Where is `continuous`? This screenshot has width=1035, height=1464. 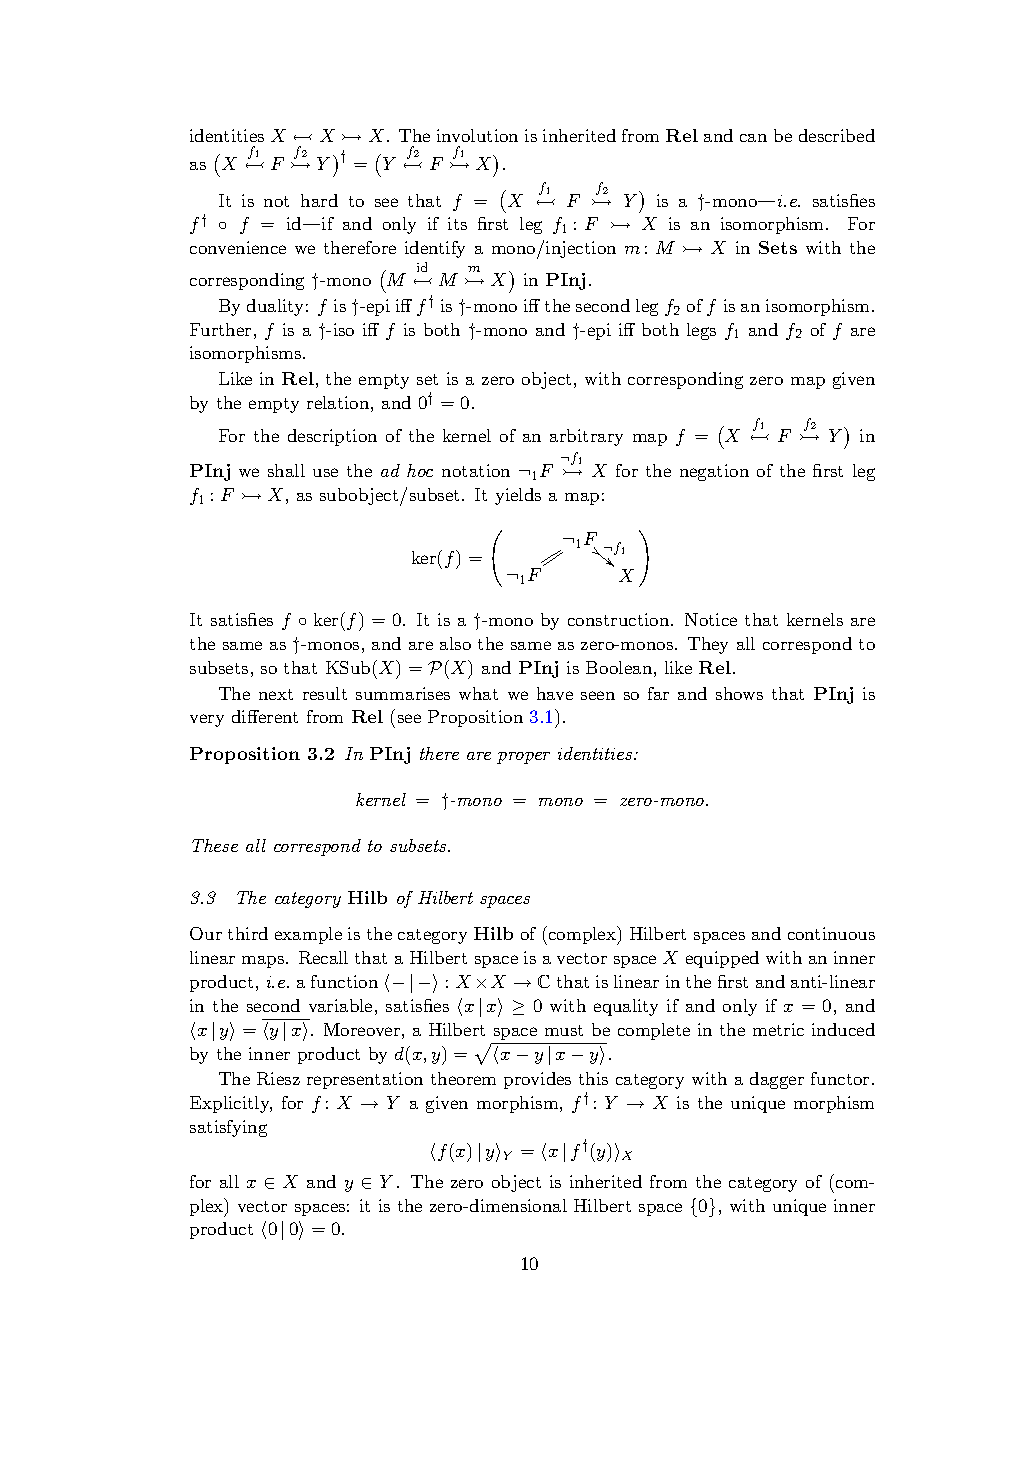
continuous is located at coordinates (831, 933).
